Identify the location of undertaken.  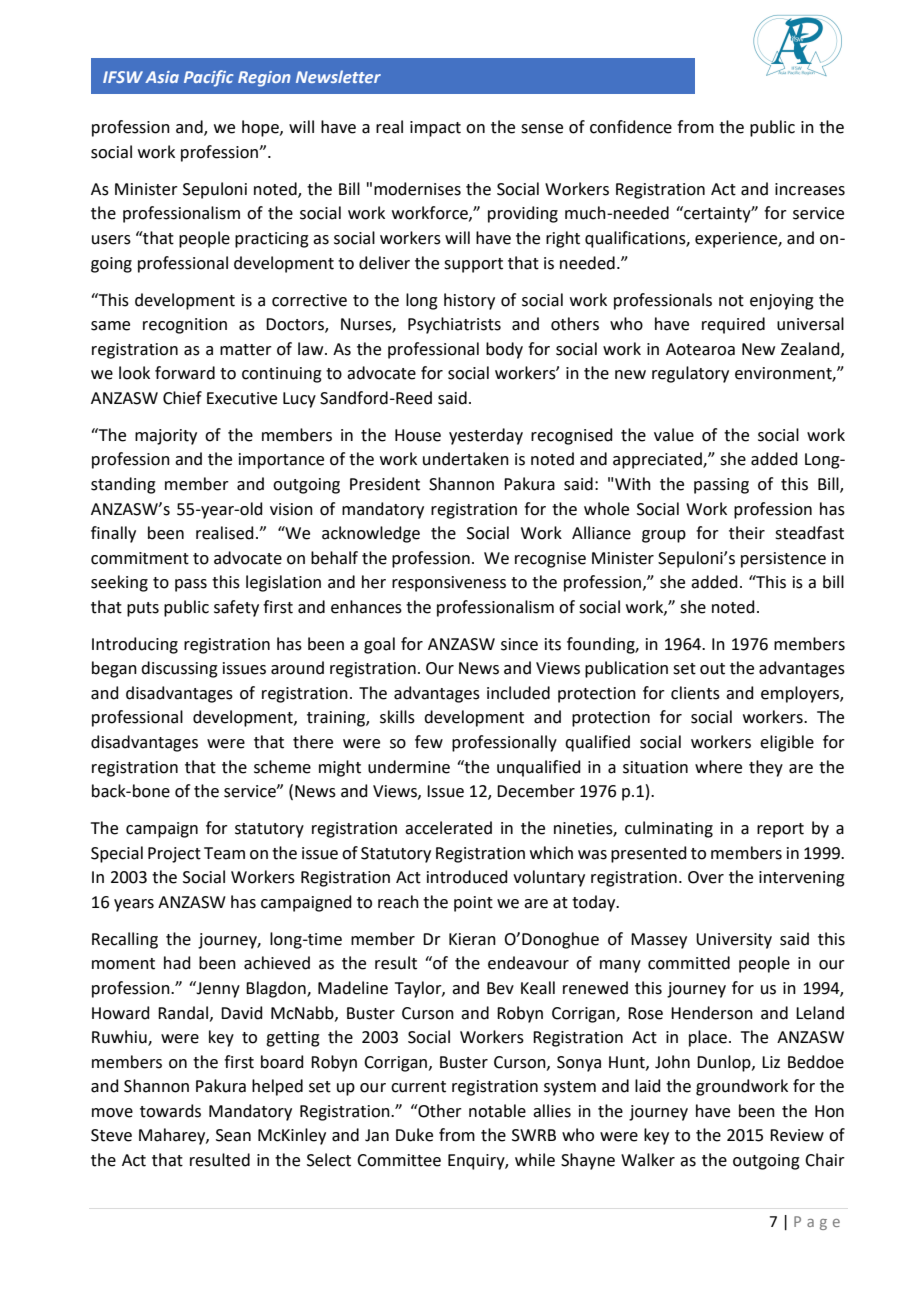
(466, 459).
